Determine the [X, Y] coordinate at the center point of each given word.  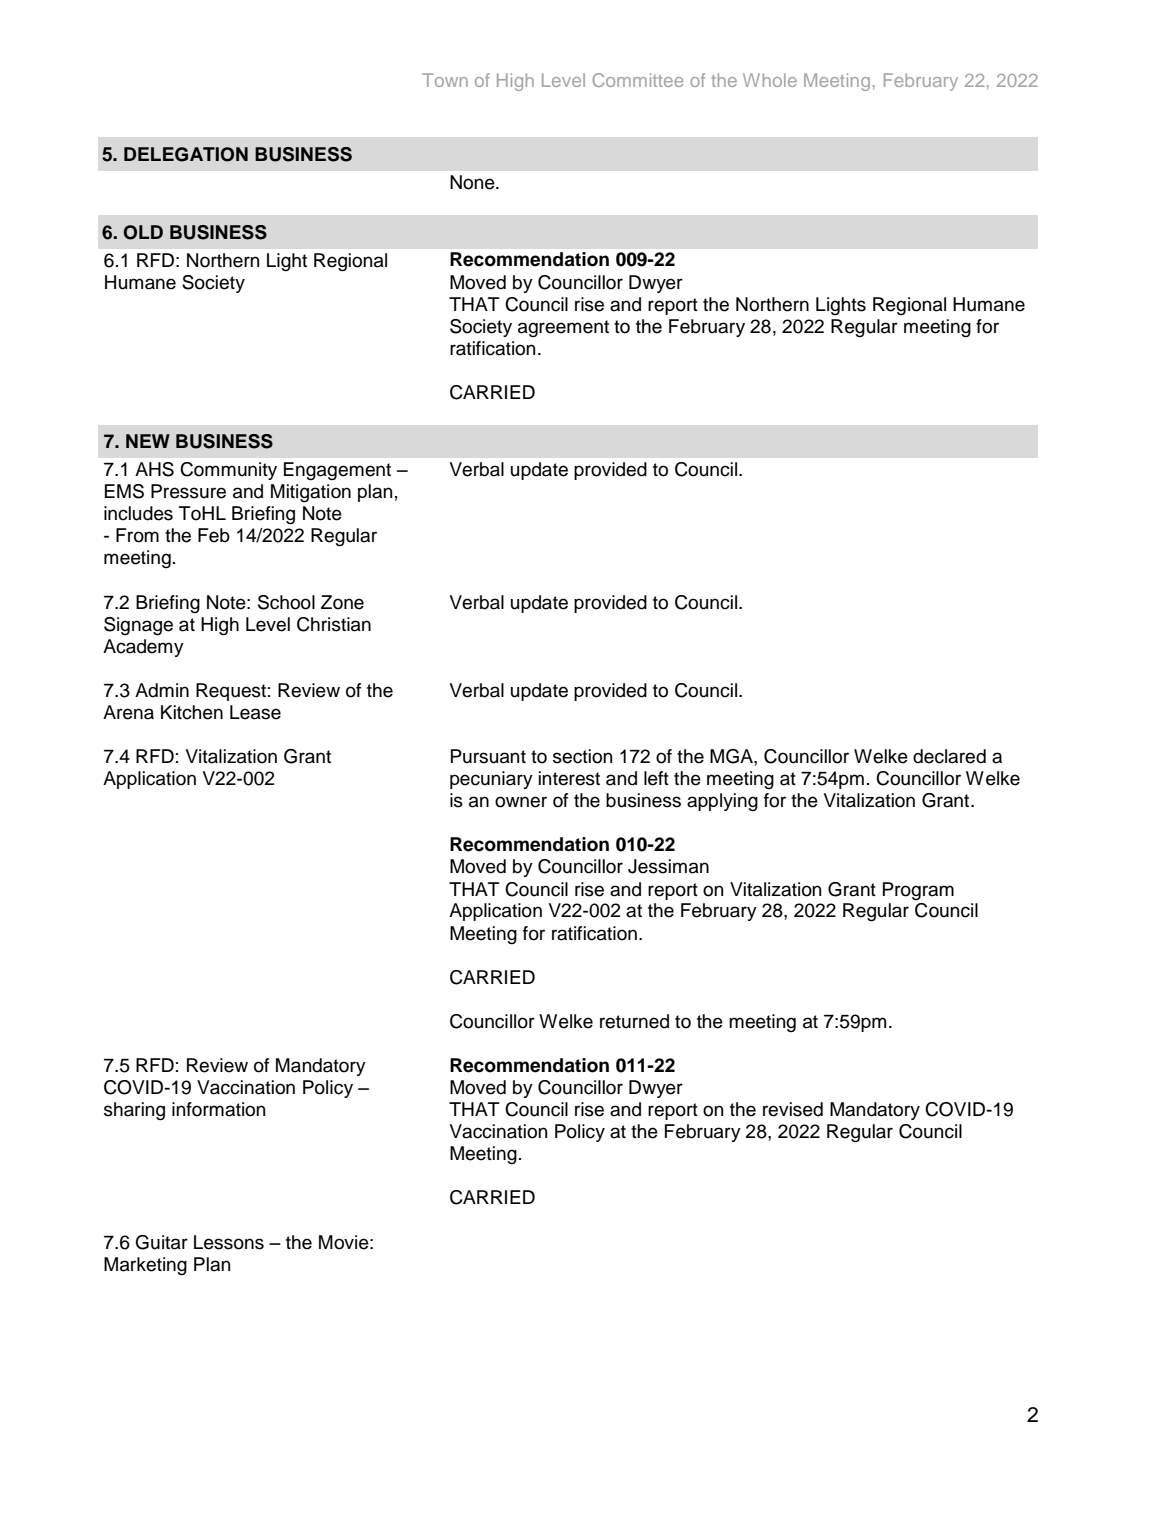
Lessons [229, 1242]
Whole [770, 80]
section [582, 756]
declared [949, 756]
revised [793, 1109]
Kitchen [192, 712]
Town [445, 80]
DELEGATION [186, 154]
